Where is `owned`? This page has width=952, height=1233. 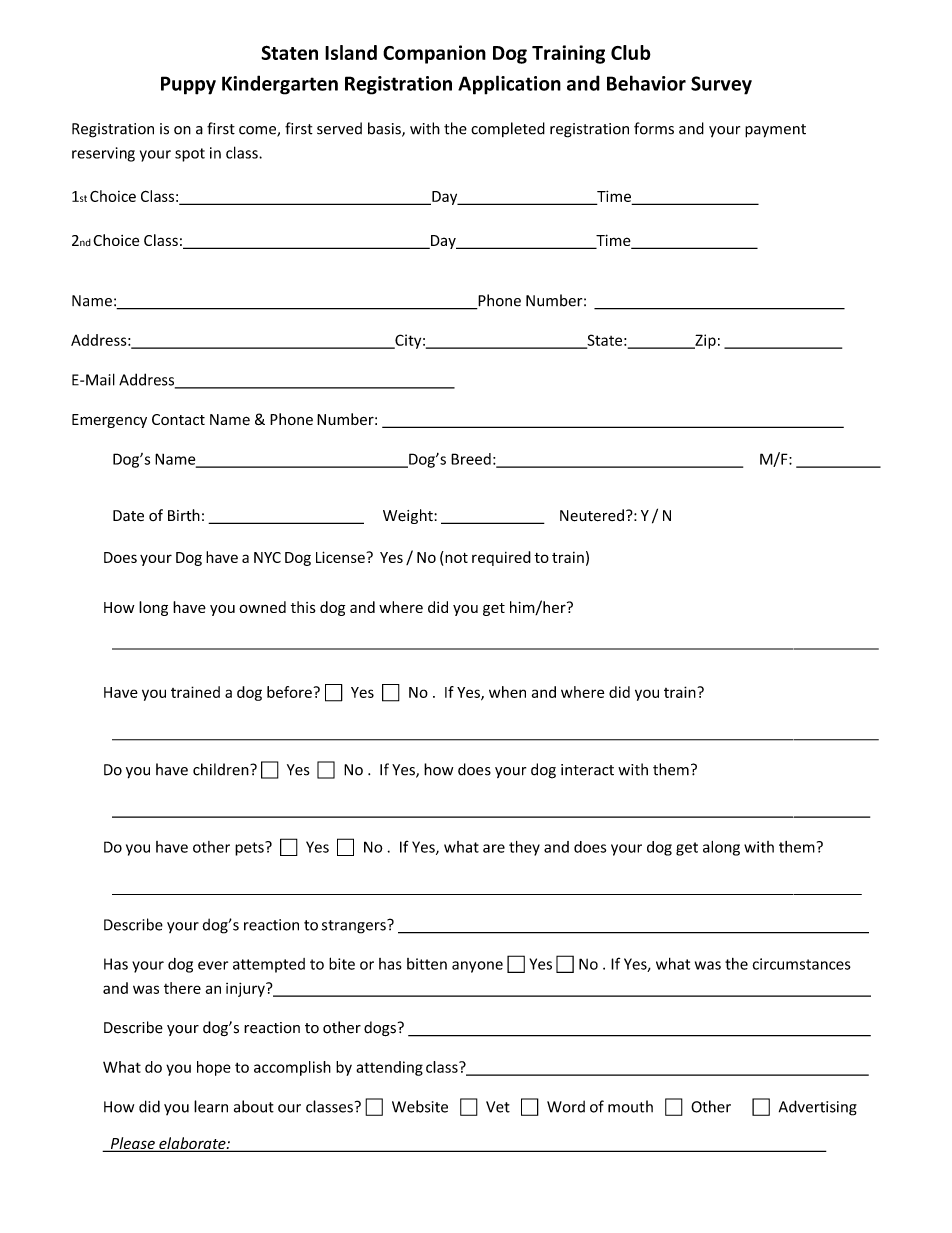 owned is located at coordinates (262, 607).
